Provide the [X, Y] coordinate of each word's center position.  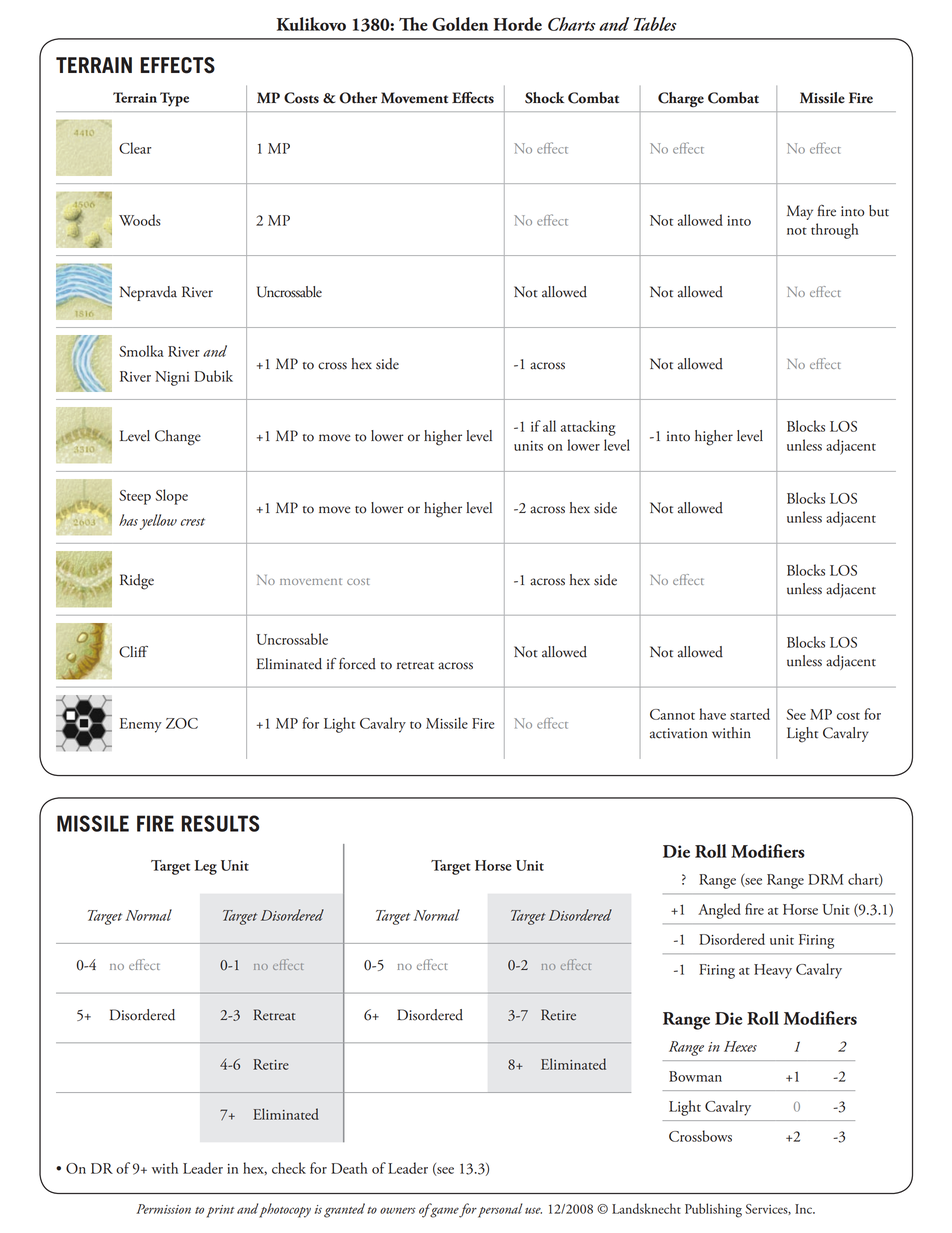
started [750, 714]
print [220, 1211]
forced [357, 664]
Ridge [137, 582]
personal [500, 1210]
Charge [681, 100]
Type [174, 99]
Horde [517, 24]
